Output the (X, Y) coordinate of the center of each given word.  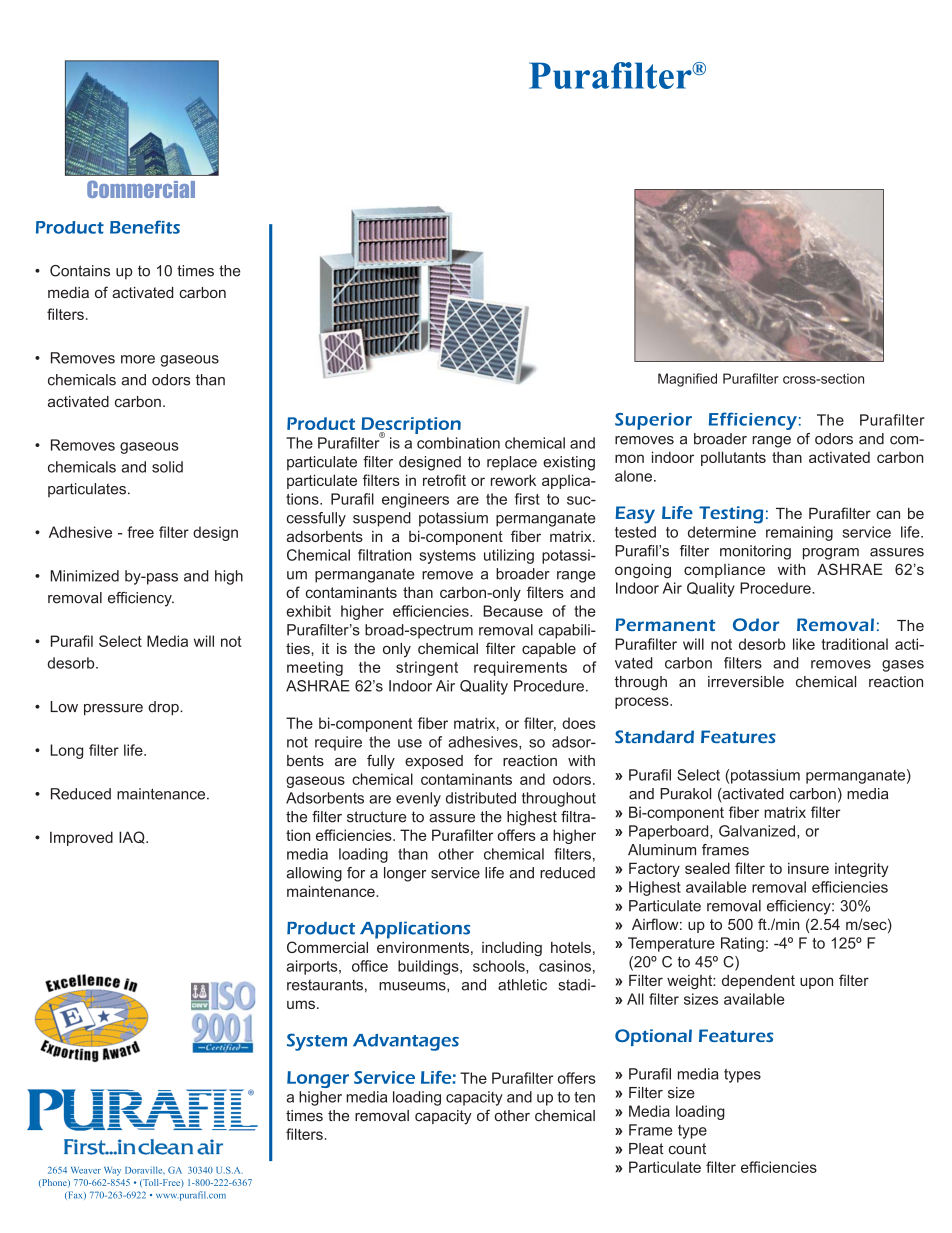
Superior (653, 421)
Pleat (646, 1149)
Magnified (687, 380)
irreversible (746, 682)
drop (164, 708)
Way (112, 1171)
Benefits (145, 227)
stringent (427, 668)
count (687, 1149)
